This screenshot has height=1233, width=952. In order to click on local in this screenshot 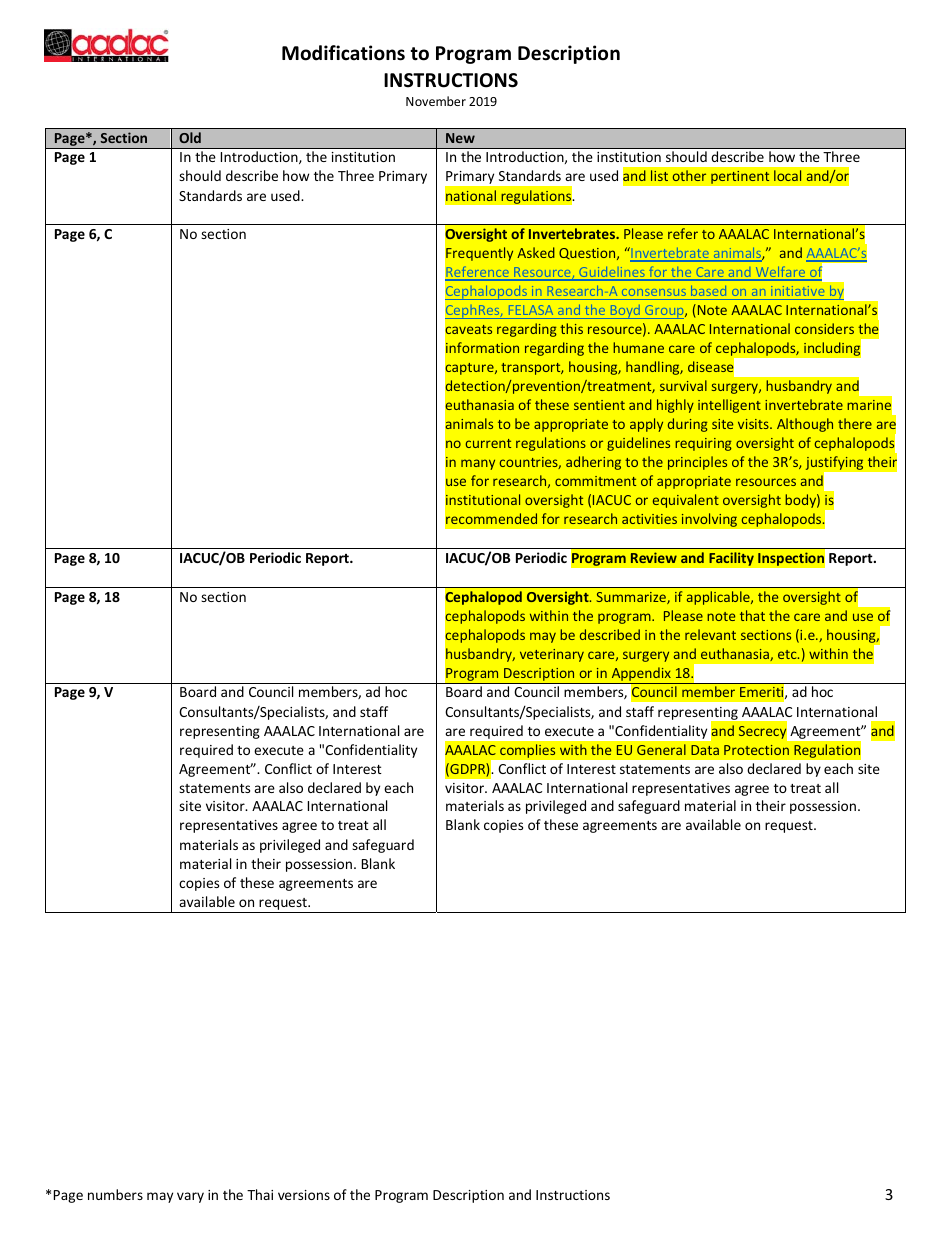, I will do `click(787, 175)`.
